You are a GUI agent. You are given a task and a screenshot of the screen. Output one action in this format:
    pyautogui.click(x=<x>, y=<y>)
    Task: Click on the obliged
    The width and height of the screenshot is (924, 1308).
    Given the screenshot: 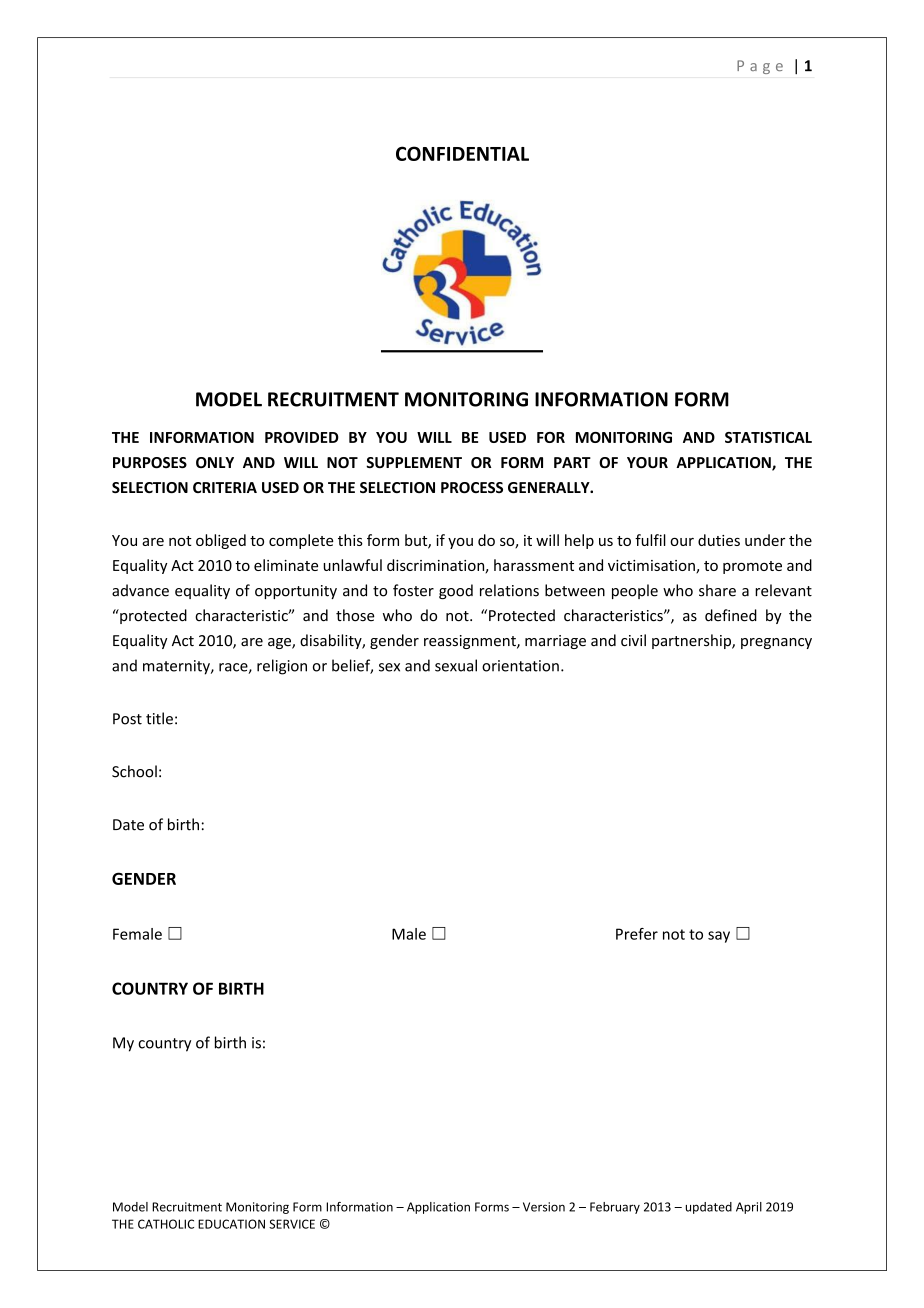 What is the action you would take?
    pyautogui.click(x=221, y=541)
